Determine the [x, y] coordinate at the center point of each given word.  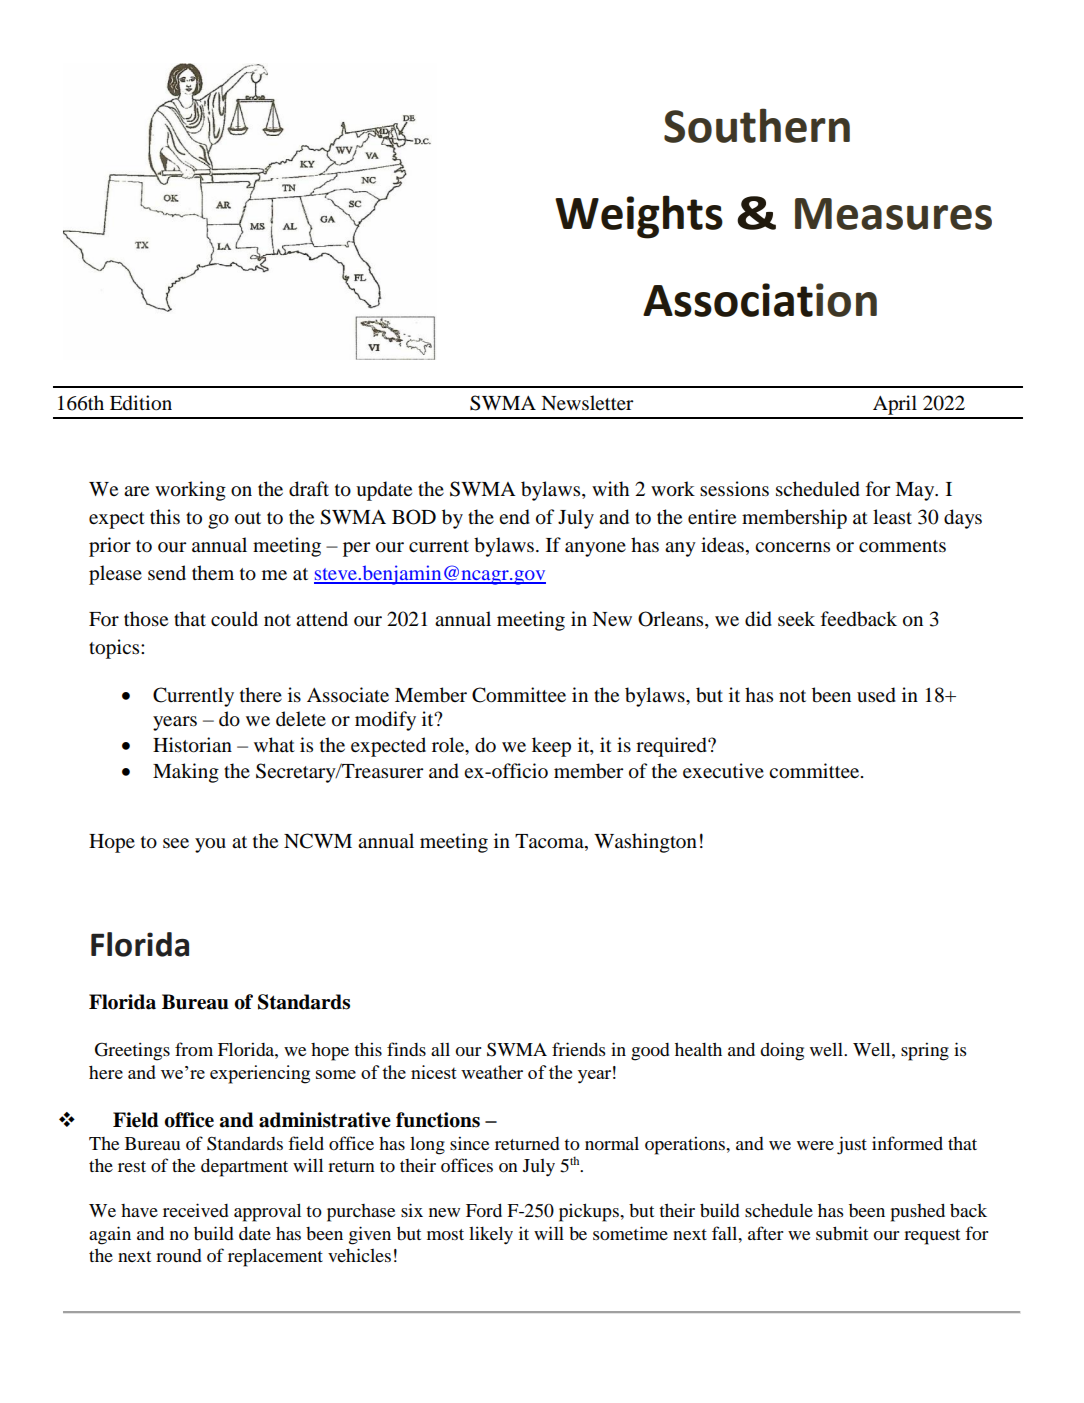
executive [723, 771]
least [892, 516]
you [210, 845]
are [136, 491]
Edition [141, 403]
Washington [645, 843]
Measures [893, 214]
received [196, 1210]
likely [491, 1235]
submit [842, 1233]
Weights [639, 217]
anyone [595, 549]
